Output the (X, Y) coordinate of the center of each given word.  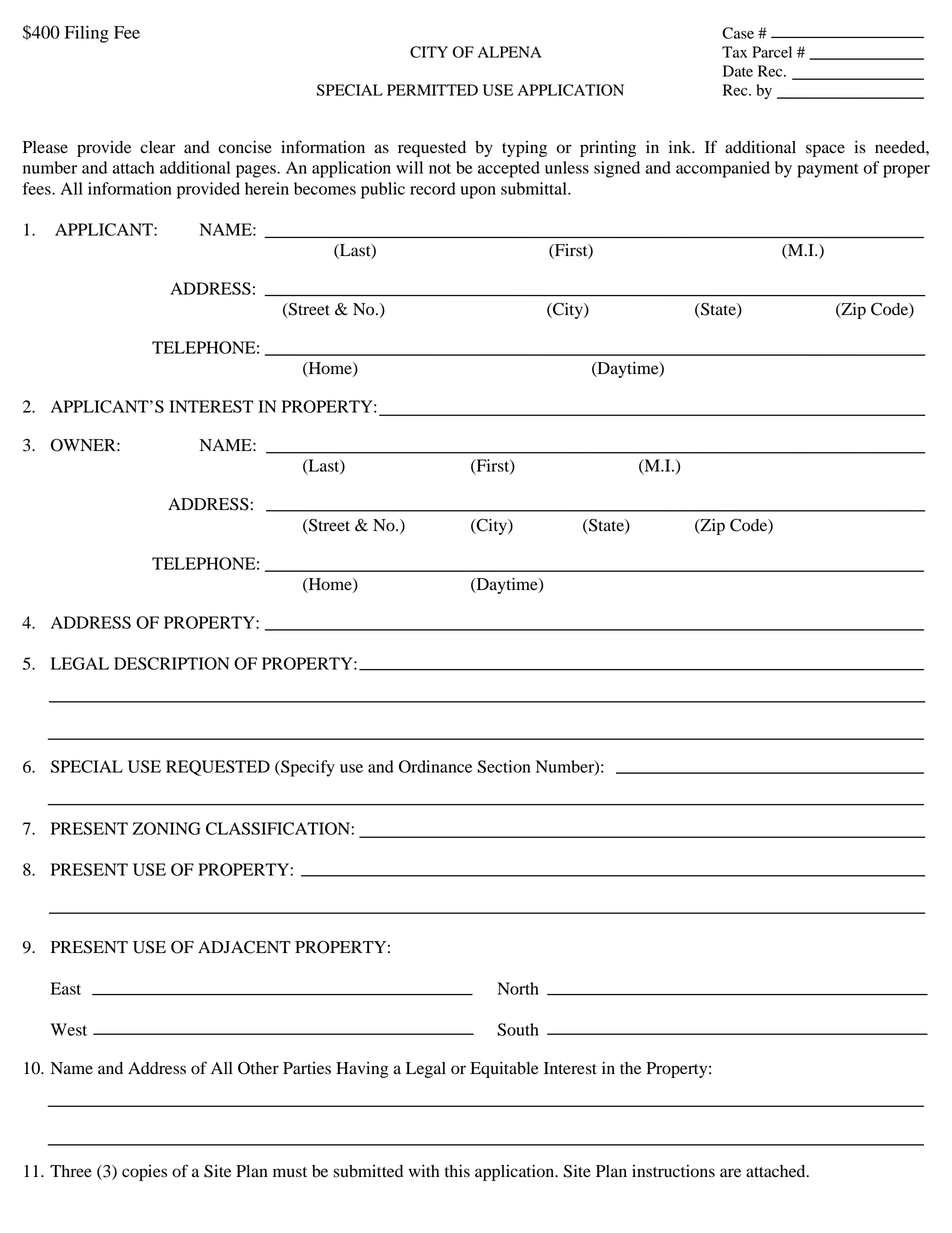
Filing (87, 34)
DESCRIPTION (172, 663)
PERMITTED (432, 90)
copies (144, 1173)
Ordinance (435, 766)
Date (738, 71)
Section (504, 766)
